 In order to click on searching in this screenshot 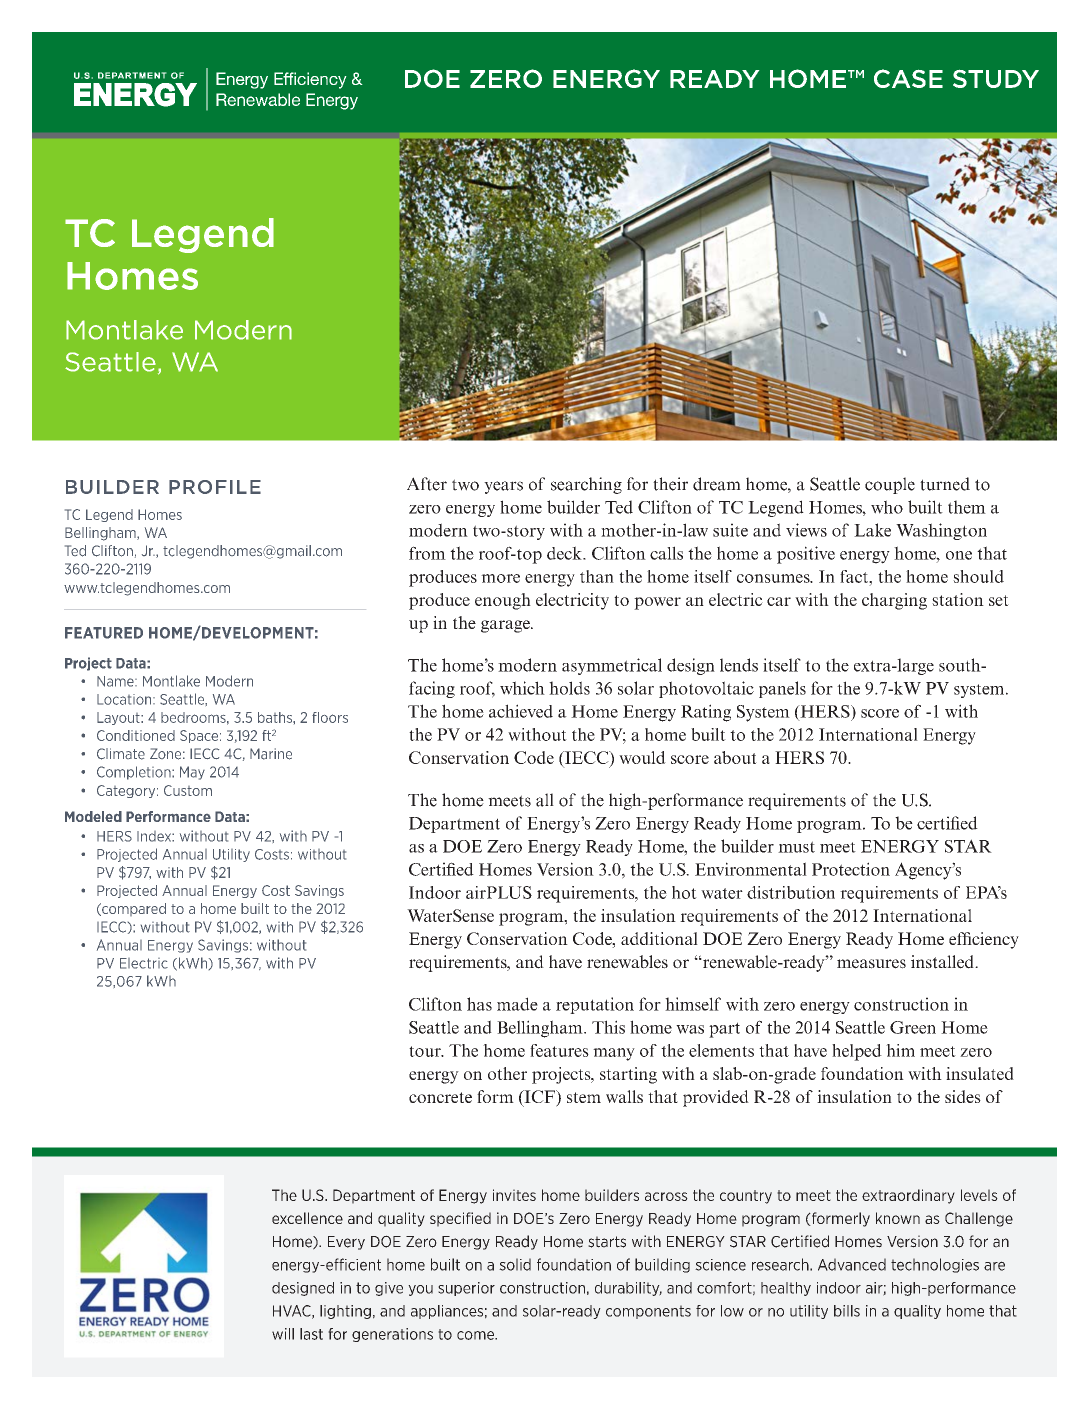, I will do `click(586, 485)`.
